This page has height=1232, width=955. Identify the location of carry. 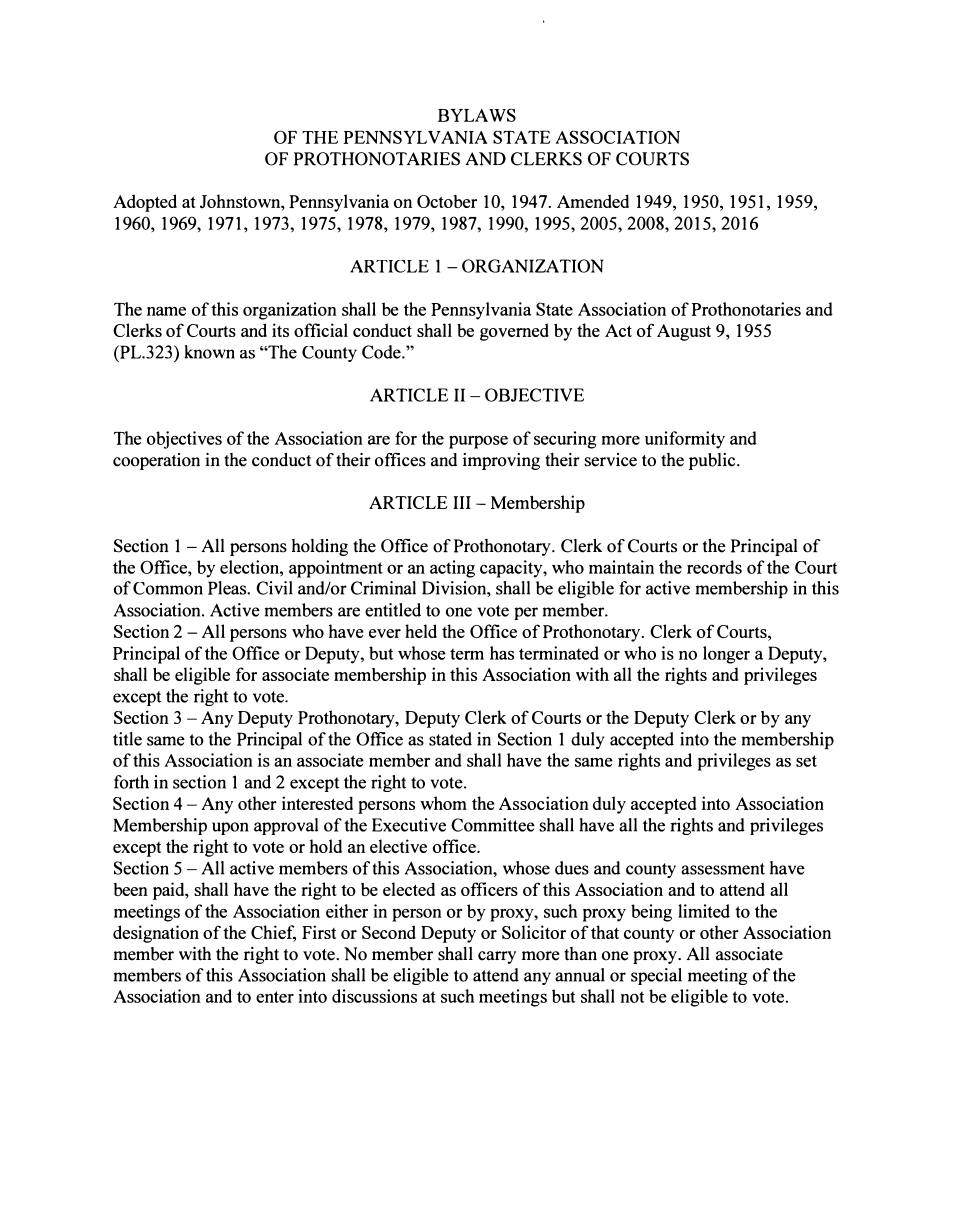
(497, 957).
